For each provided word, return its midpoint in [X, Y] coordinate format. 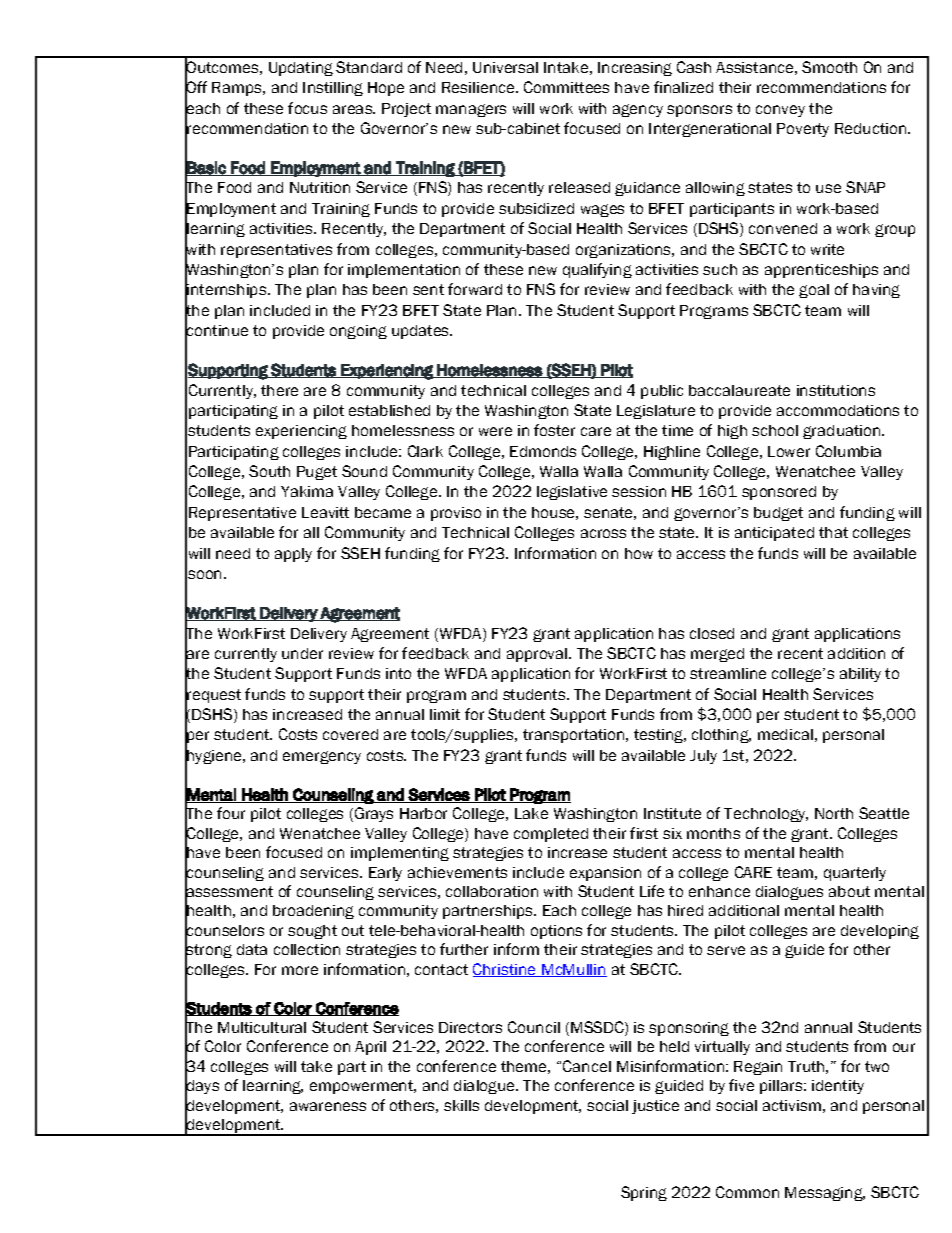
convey [780, 111]
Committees [566, 87]
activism [792, 1105]
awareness [328, 1106]
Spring [644, 1193]
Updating [301, 69]
